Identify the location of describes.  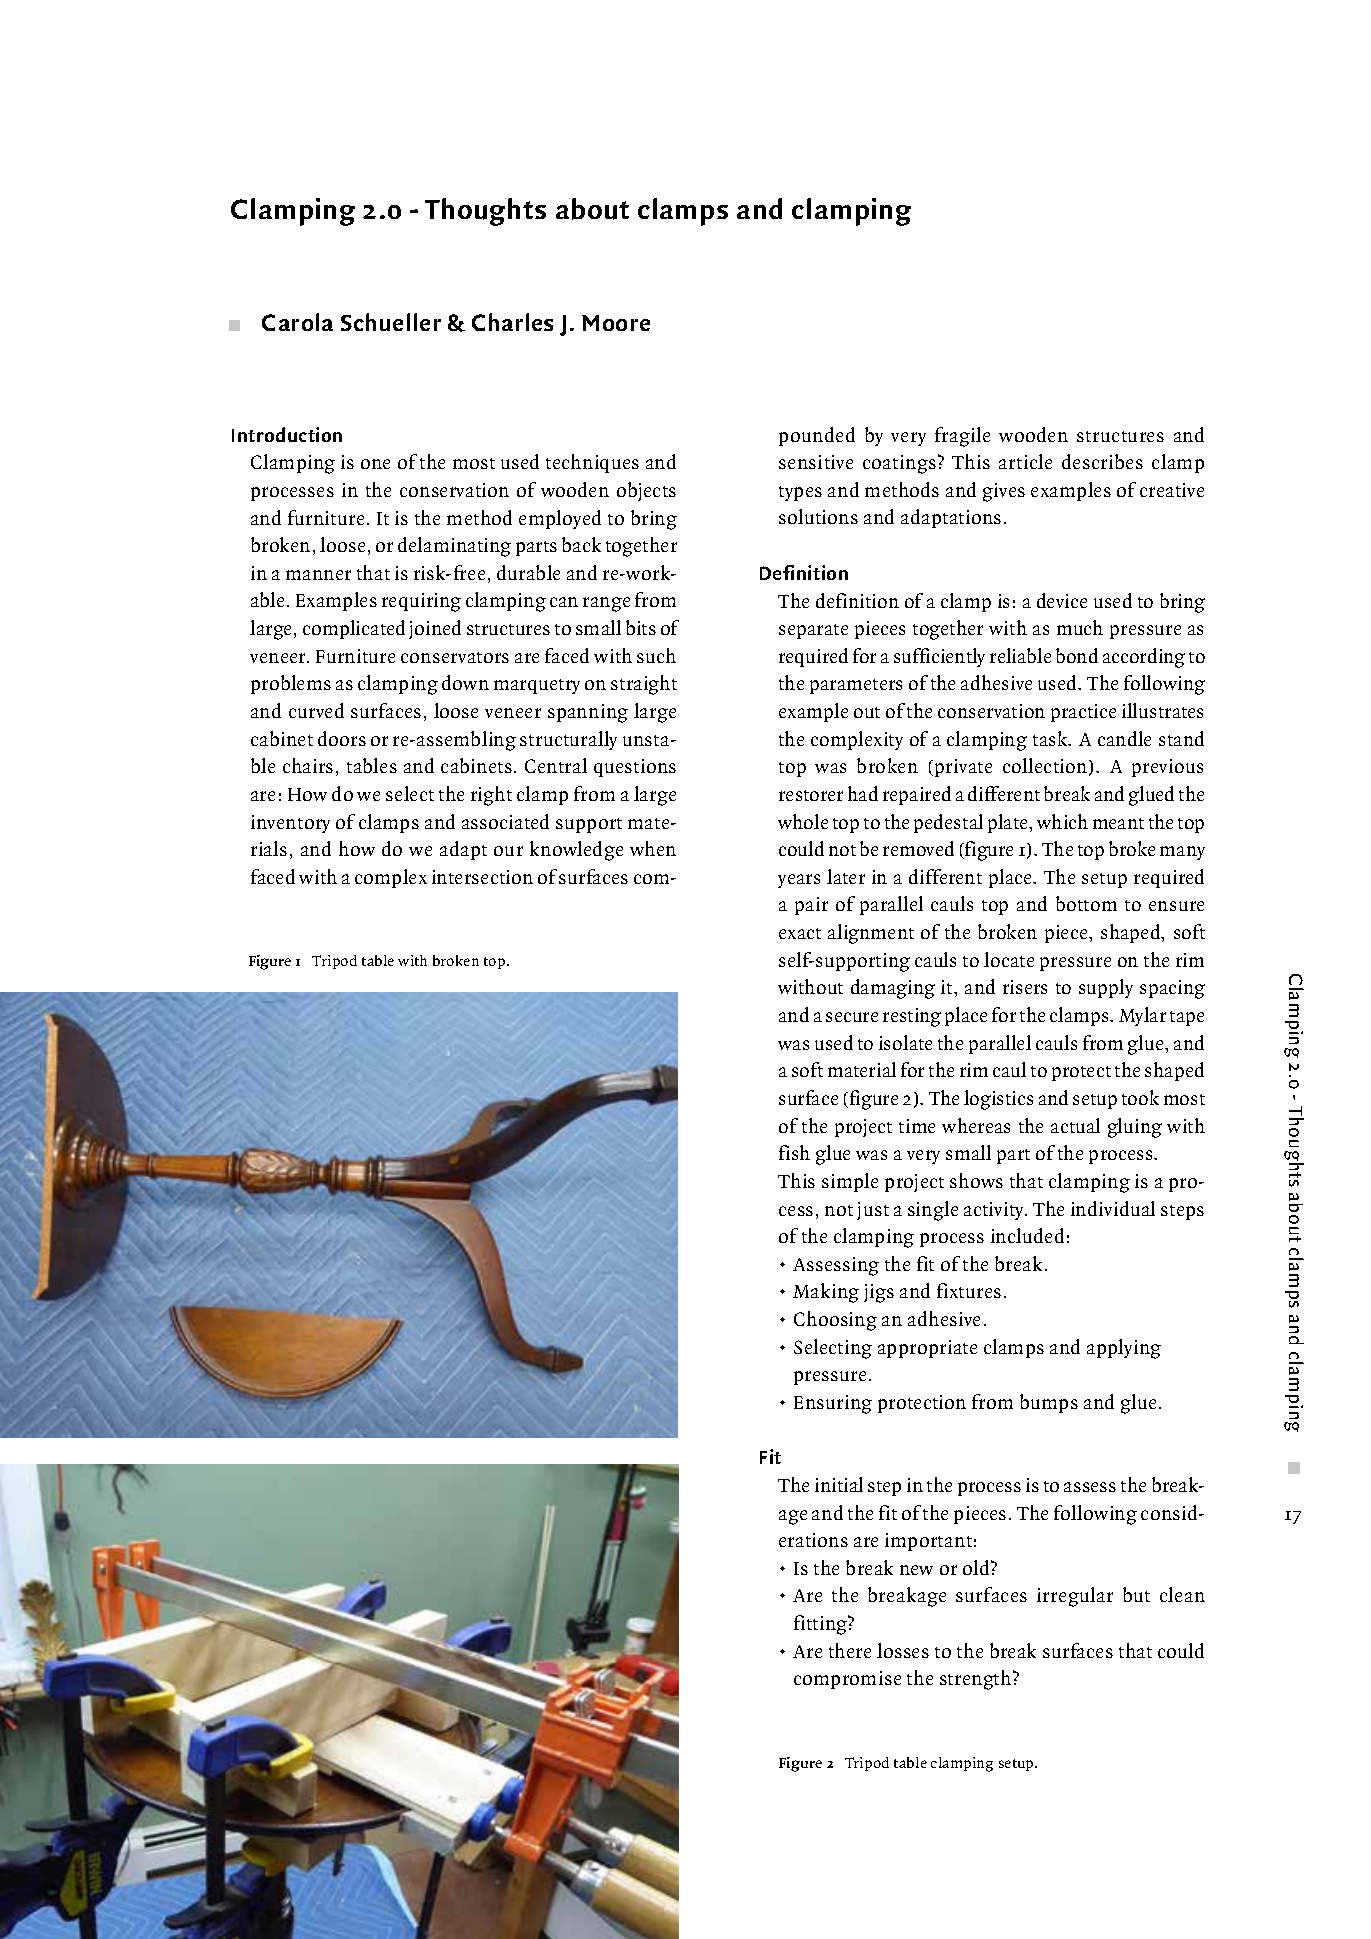
(1102, 461).
